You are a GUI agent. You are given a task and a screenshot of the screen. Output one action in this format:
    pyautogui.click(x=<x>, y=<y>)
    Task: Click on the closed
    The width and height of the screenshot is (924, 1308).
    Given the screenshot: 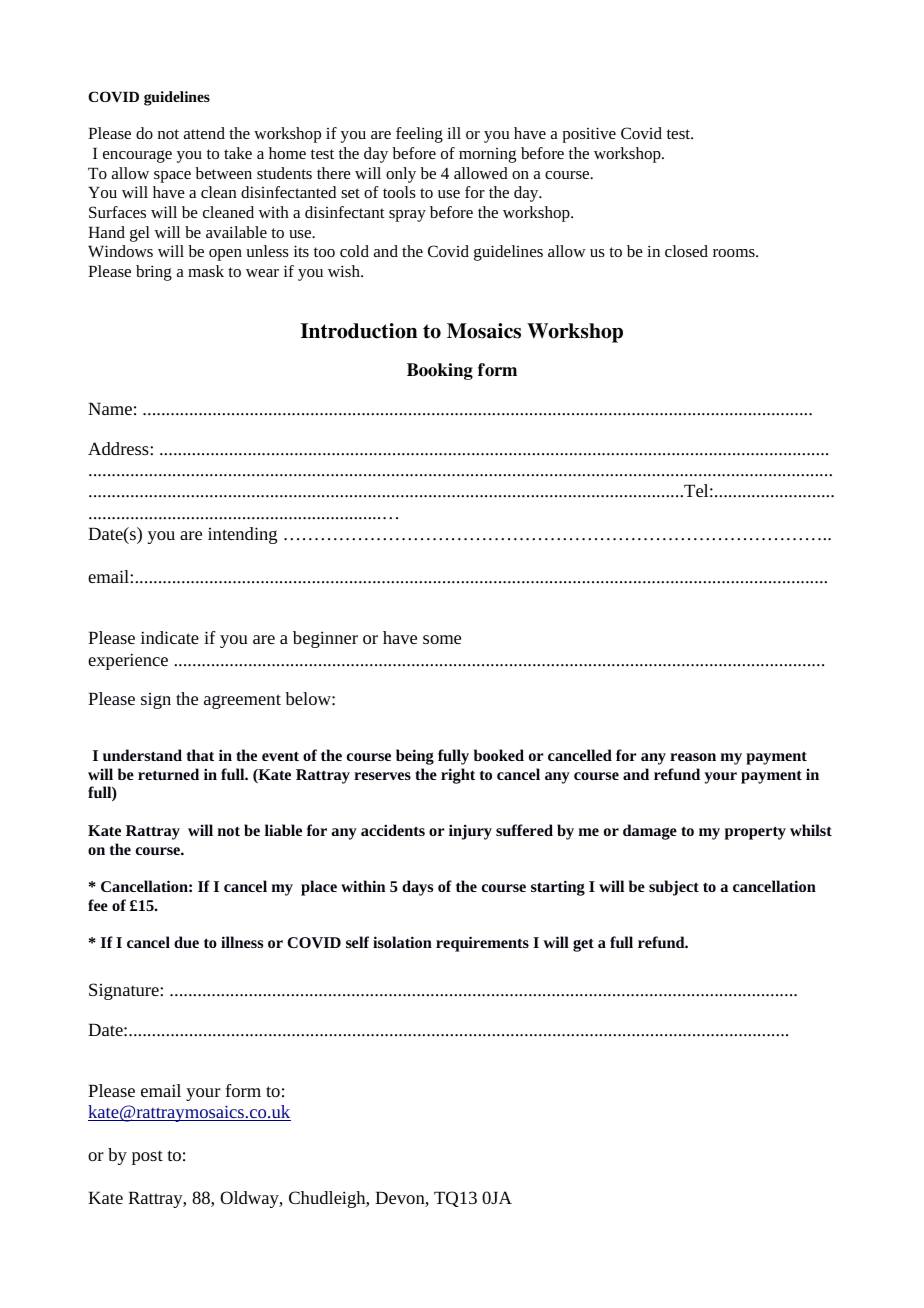 What is the action you would take?
    pyautogui.click(x=686, y=251)
